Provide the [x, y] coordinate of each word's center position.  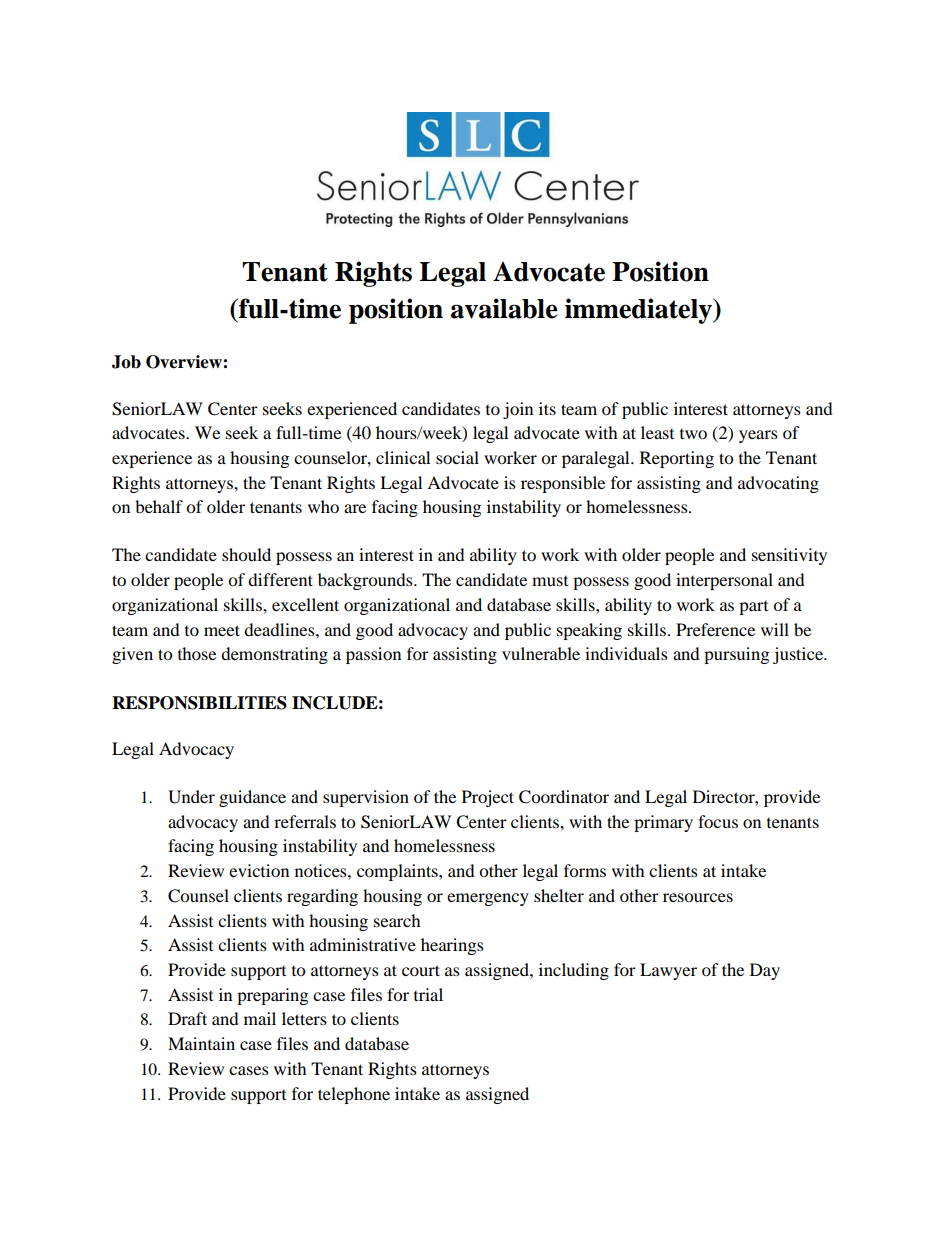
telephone [354, 1095]
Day [765, 971]
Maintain [201, 1043]
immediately [639, 311]
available [504, 308]
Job [126, 362]
